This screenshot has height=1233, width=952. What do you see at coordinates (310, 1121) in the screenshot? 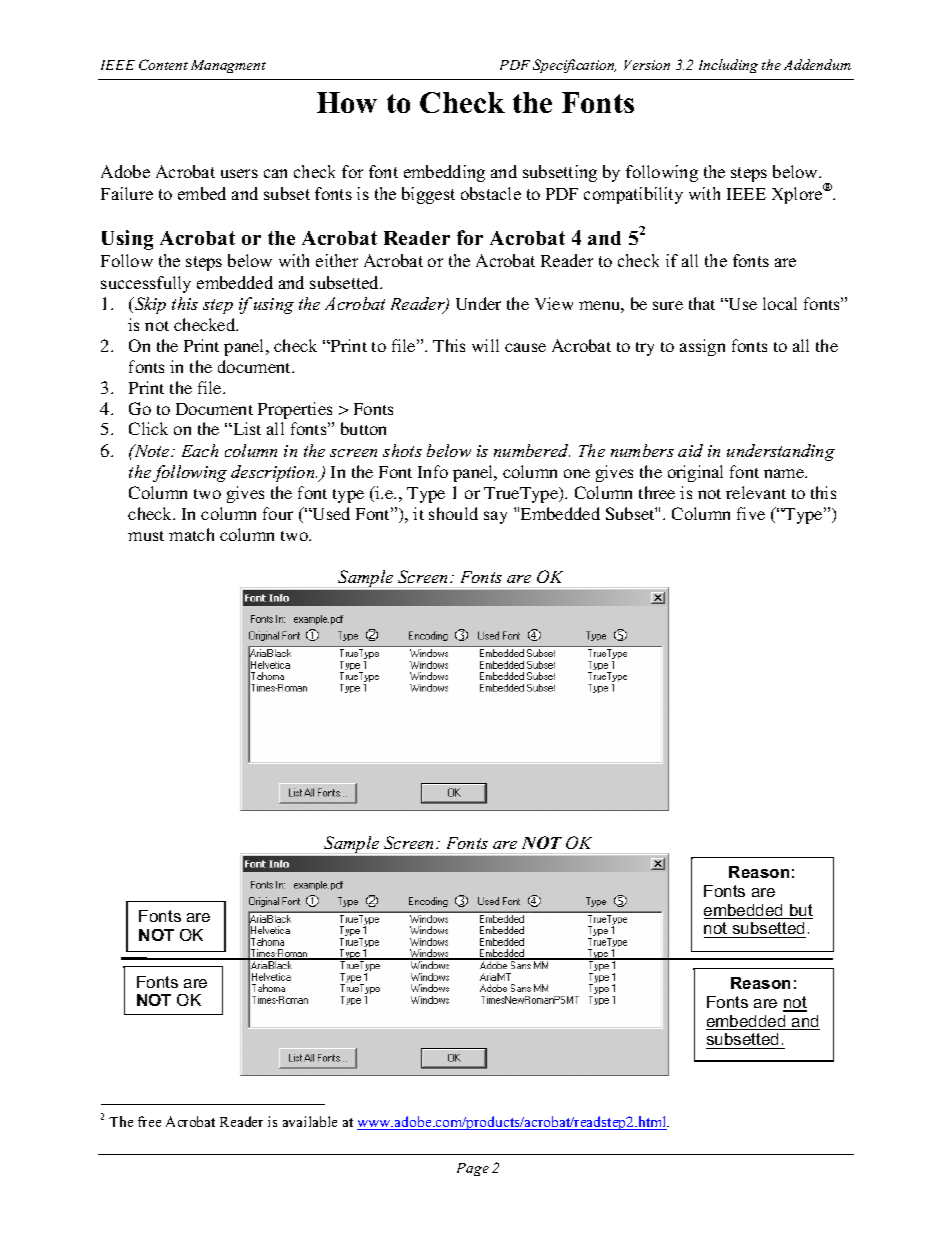
I see `available` at bounding box center [310, 1121].
